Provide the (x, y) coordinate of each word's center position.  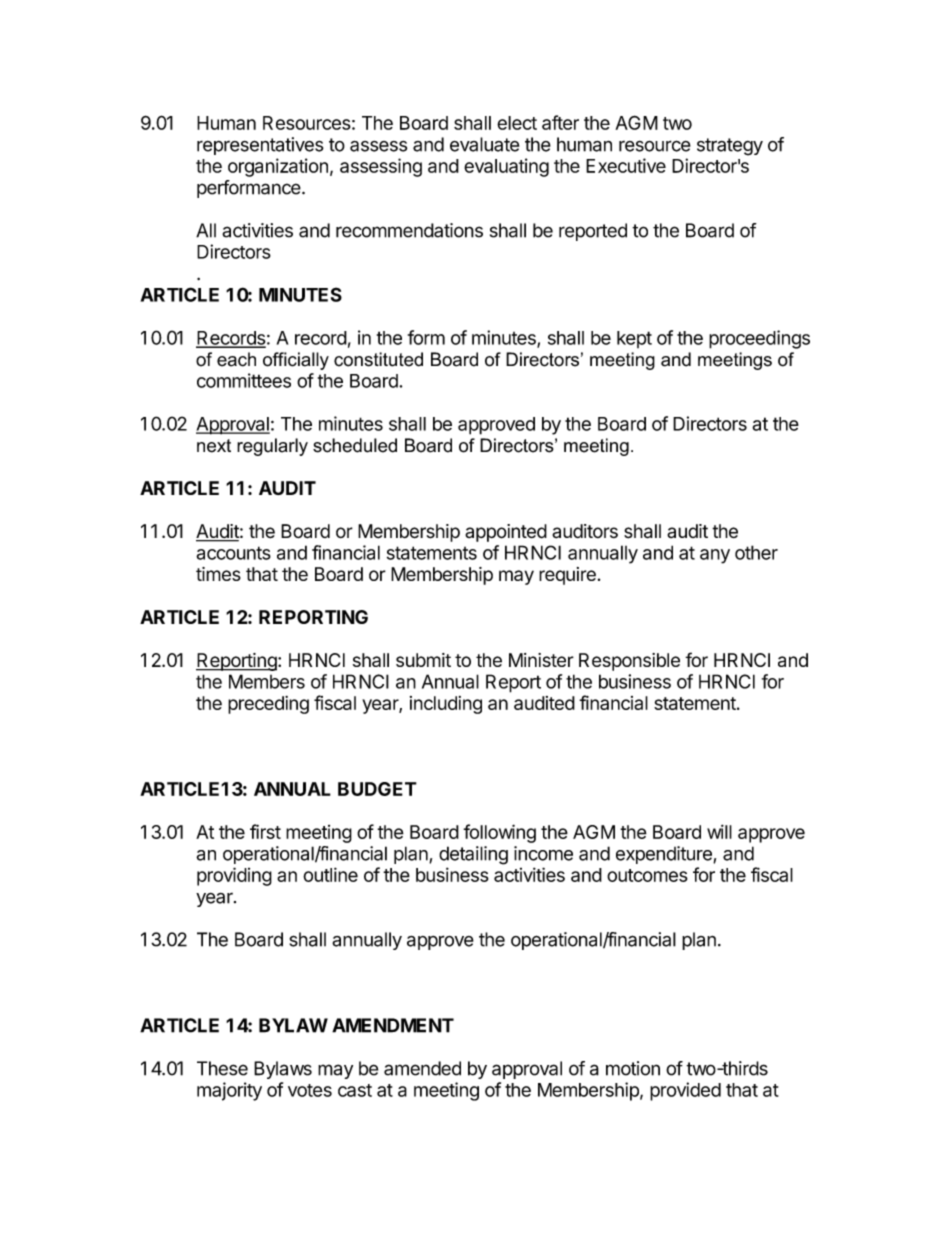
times (218, 574)
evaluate (484, 144)
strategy (730, 147)
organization (278, 167)
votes (310, 1090)
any (715, 556)
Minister (541, 660)
